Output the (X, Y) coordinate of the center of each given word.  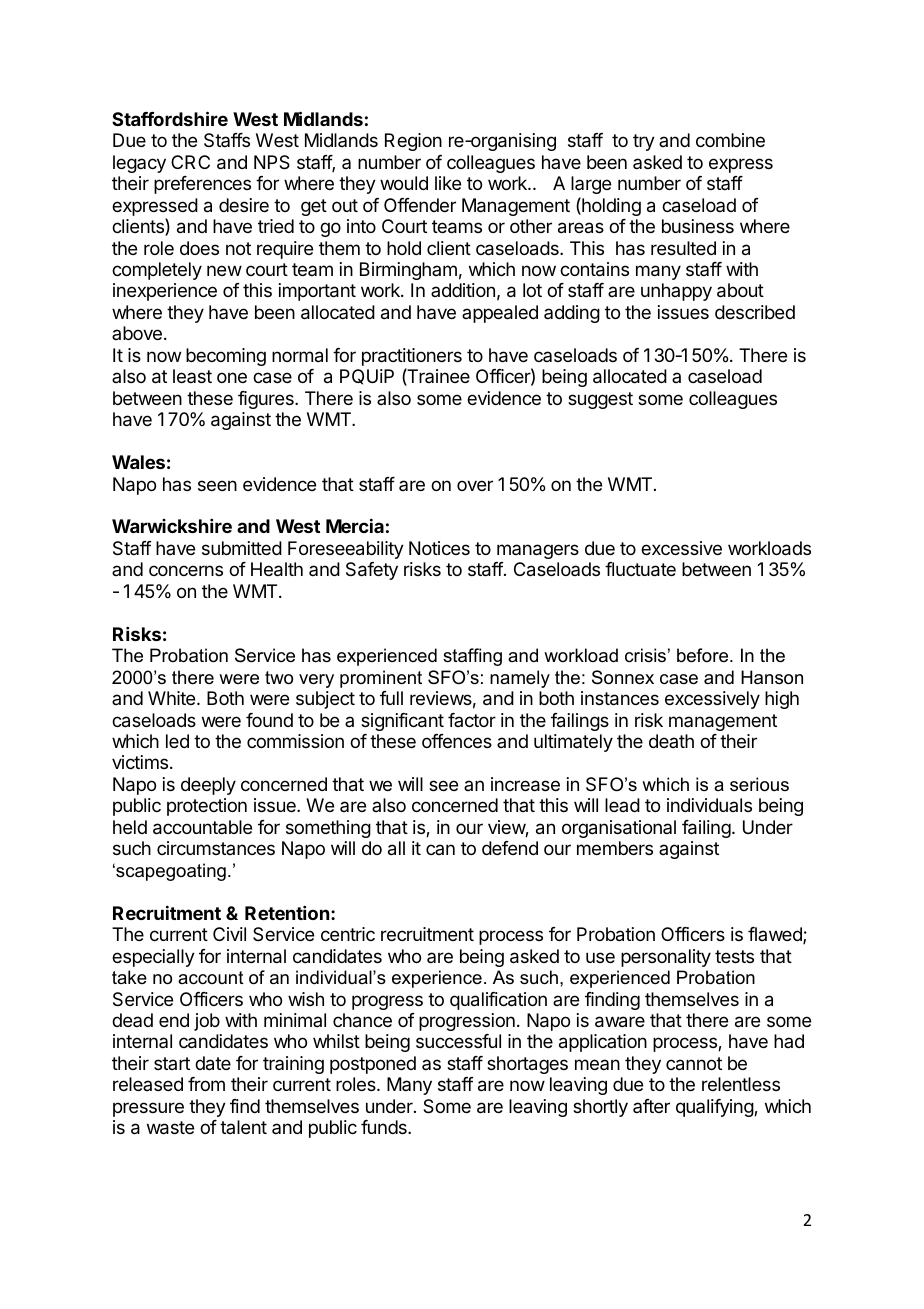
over (475, 485)
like (448, 183)
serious (759, 784)
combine (730, 140)
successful (458, 1041)
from (206, 1084)
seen (217, 485)
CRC (190, 162)
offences (457, 741)
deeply (208, 786)
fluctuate (640, 569)
